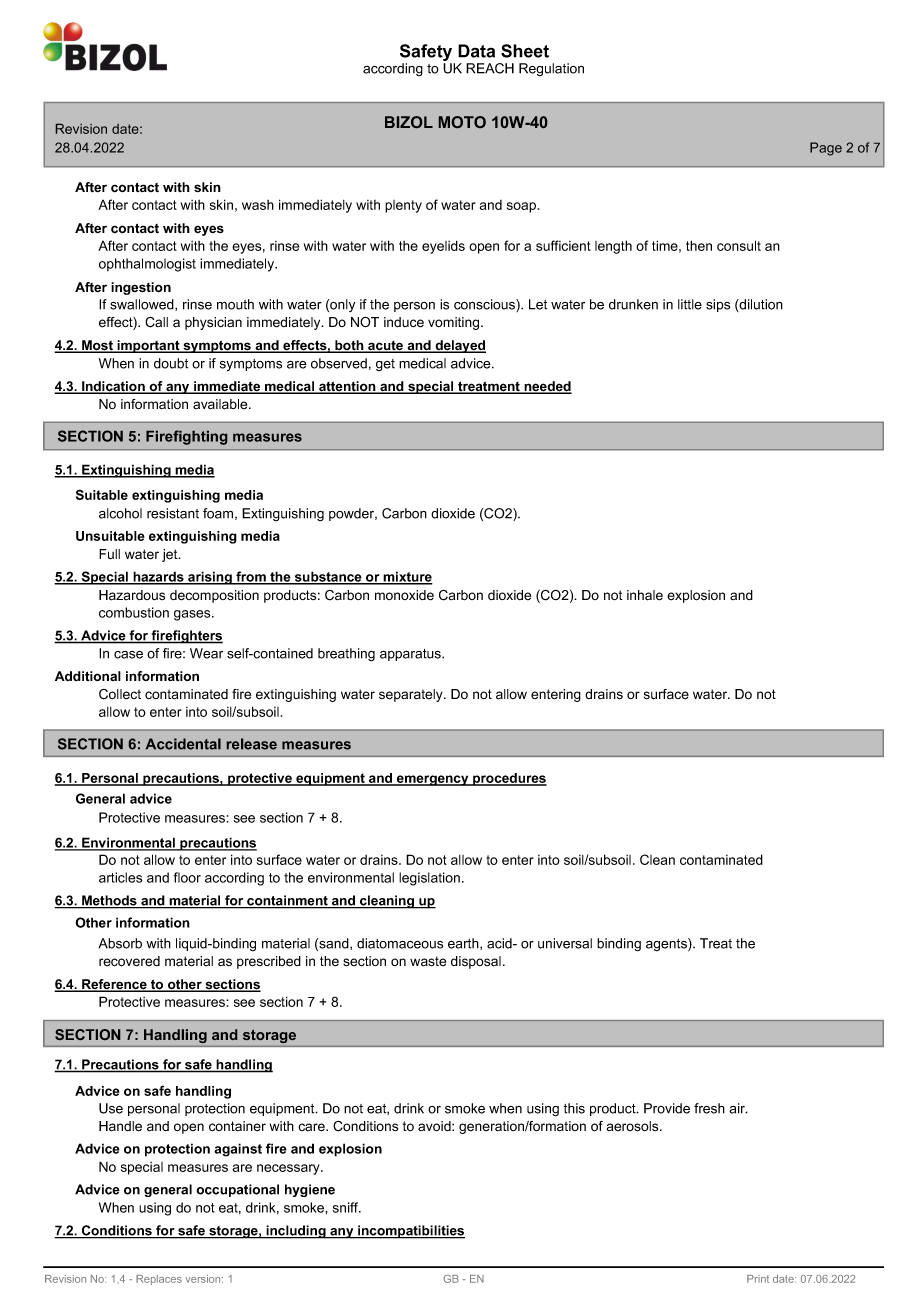 Image resolution: width=924 pixels, height=1310 pixels. I want to click on Page, so click(826, 149).
